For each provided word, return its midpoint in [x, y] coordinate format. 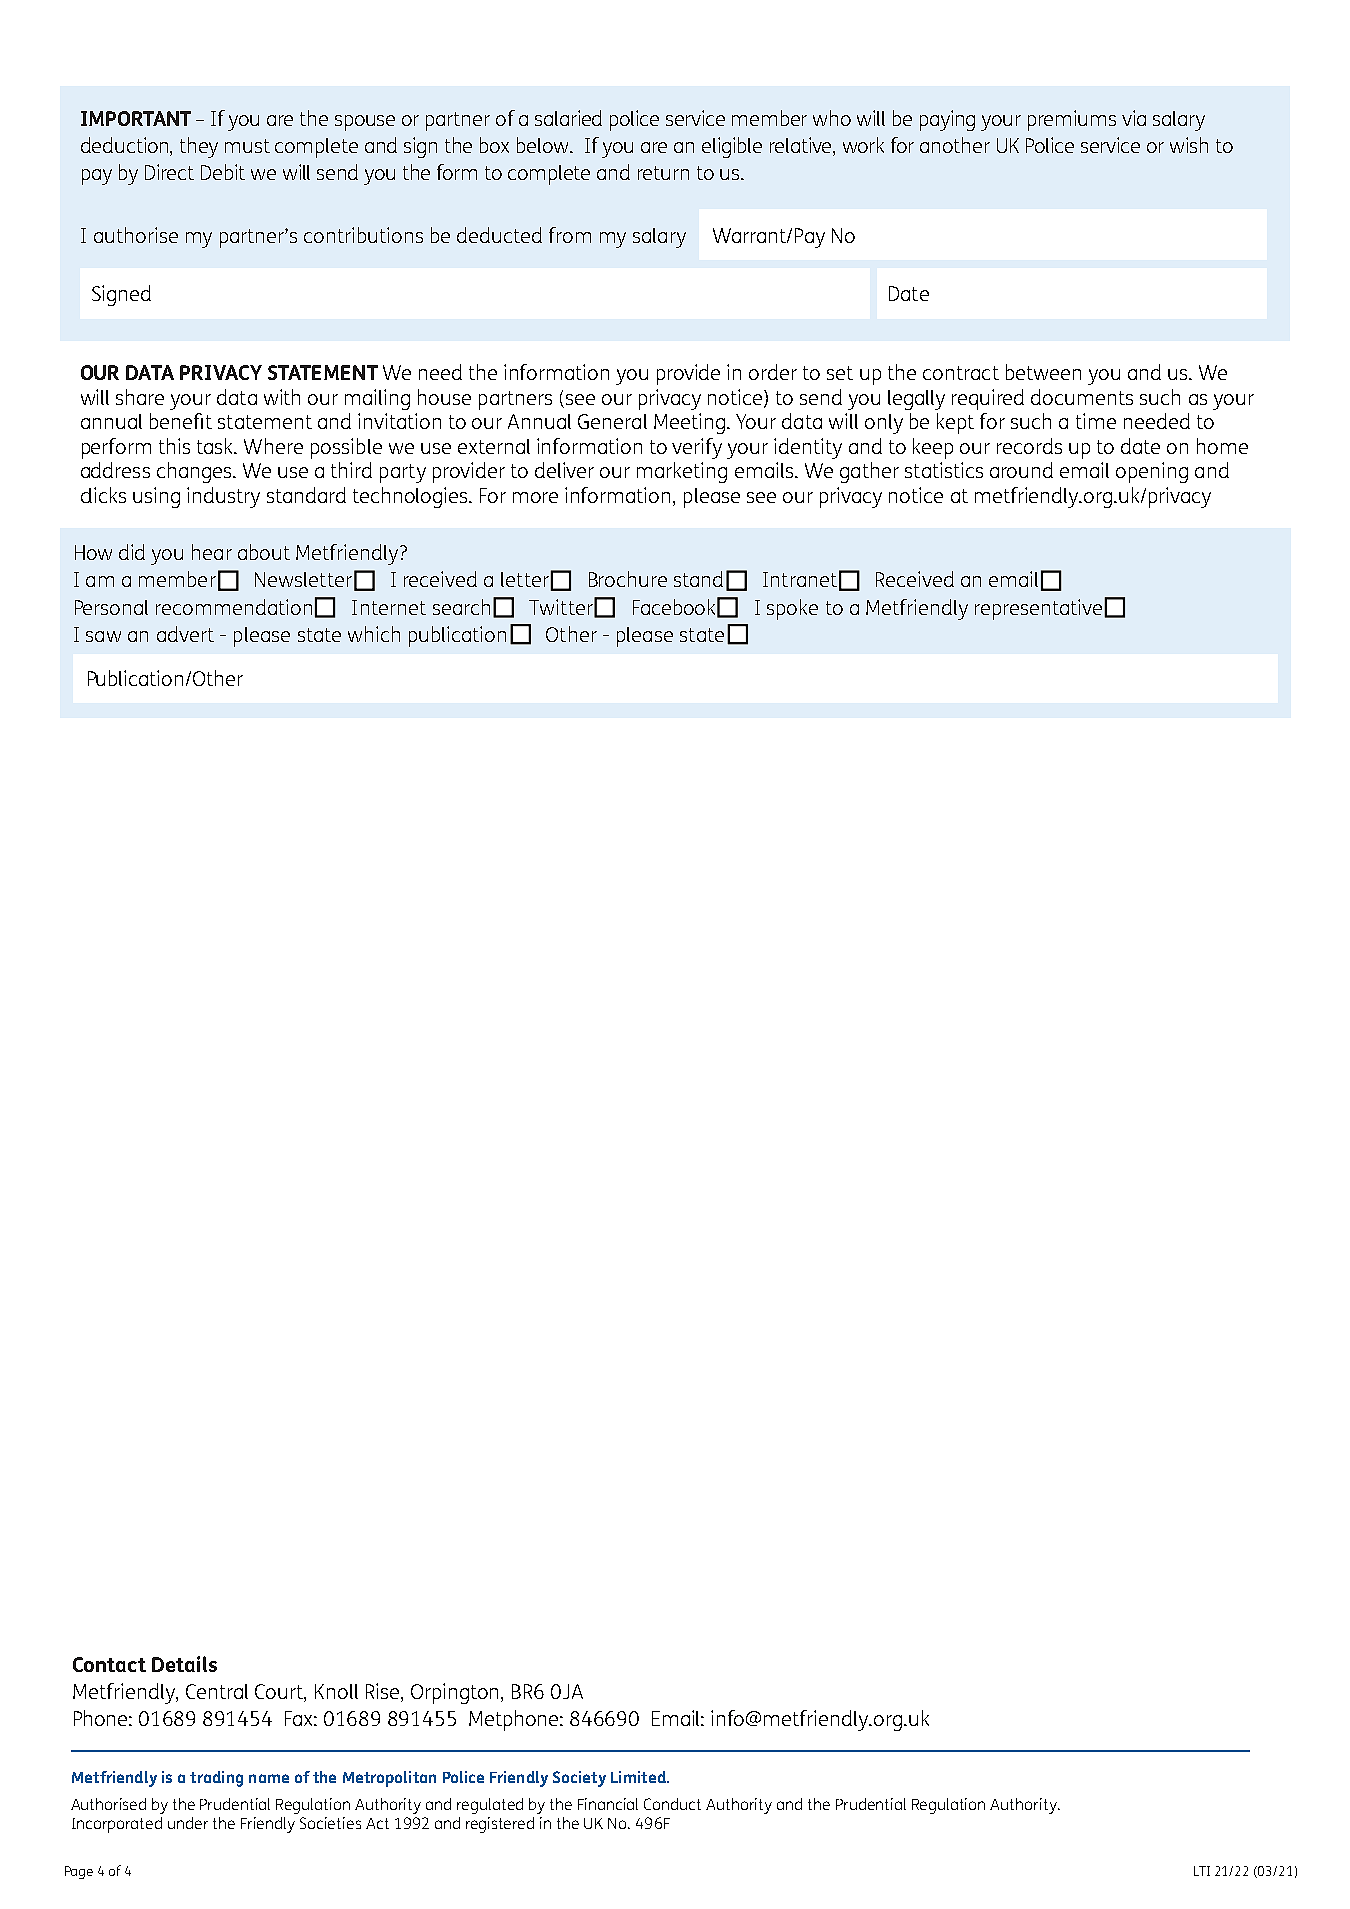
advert [185, 634]
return [663, 173]
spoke [792, 609]
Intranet [800, 579]
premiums [1072, 120]
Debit [223, 172]
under [188, 1823]
